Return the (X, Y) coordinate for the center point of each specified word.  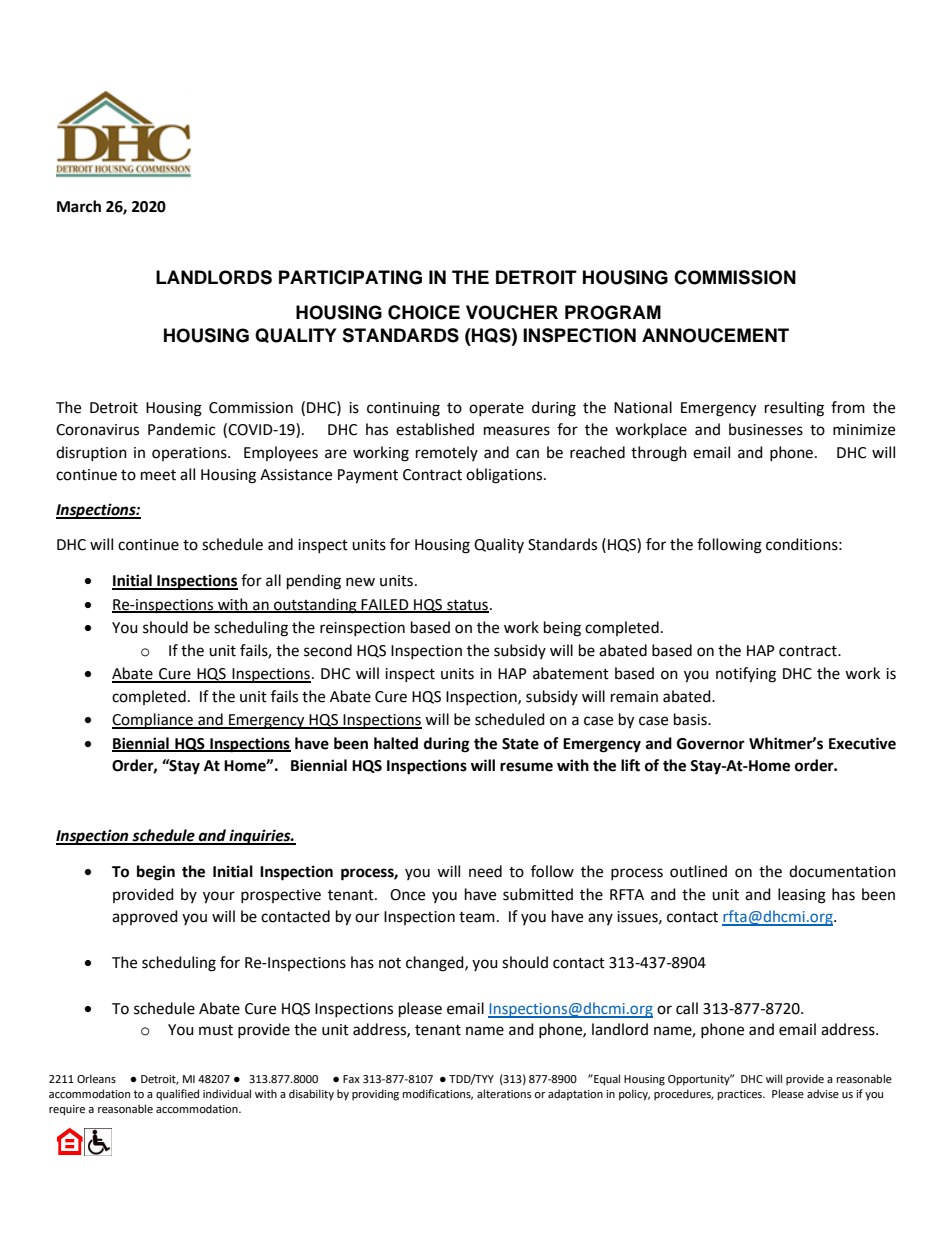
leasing (802, 896)
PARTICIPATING (350, 277)
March (79, 206)
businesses (766, 429)
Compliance (153, 721)
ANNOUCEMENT (715, 335)
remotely (447, 453)
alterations (504, 1094)
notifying (746, 675)
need (485, 871)
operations (190, 454)
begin (156, 873)
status (467, 606)
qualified (177, 1095)
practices (741, 1095)
